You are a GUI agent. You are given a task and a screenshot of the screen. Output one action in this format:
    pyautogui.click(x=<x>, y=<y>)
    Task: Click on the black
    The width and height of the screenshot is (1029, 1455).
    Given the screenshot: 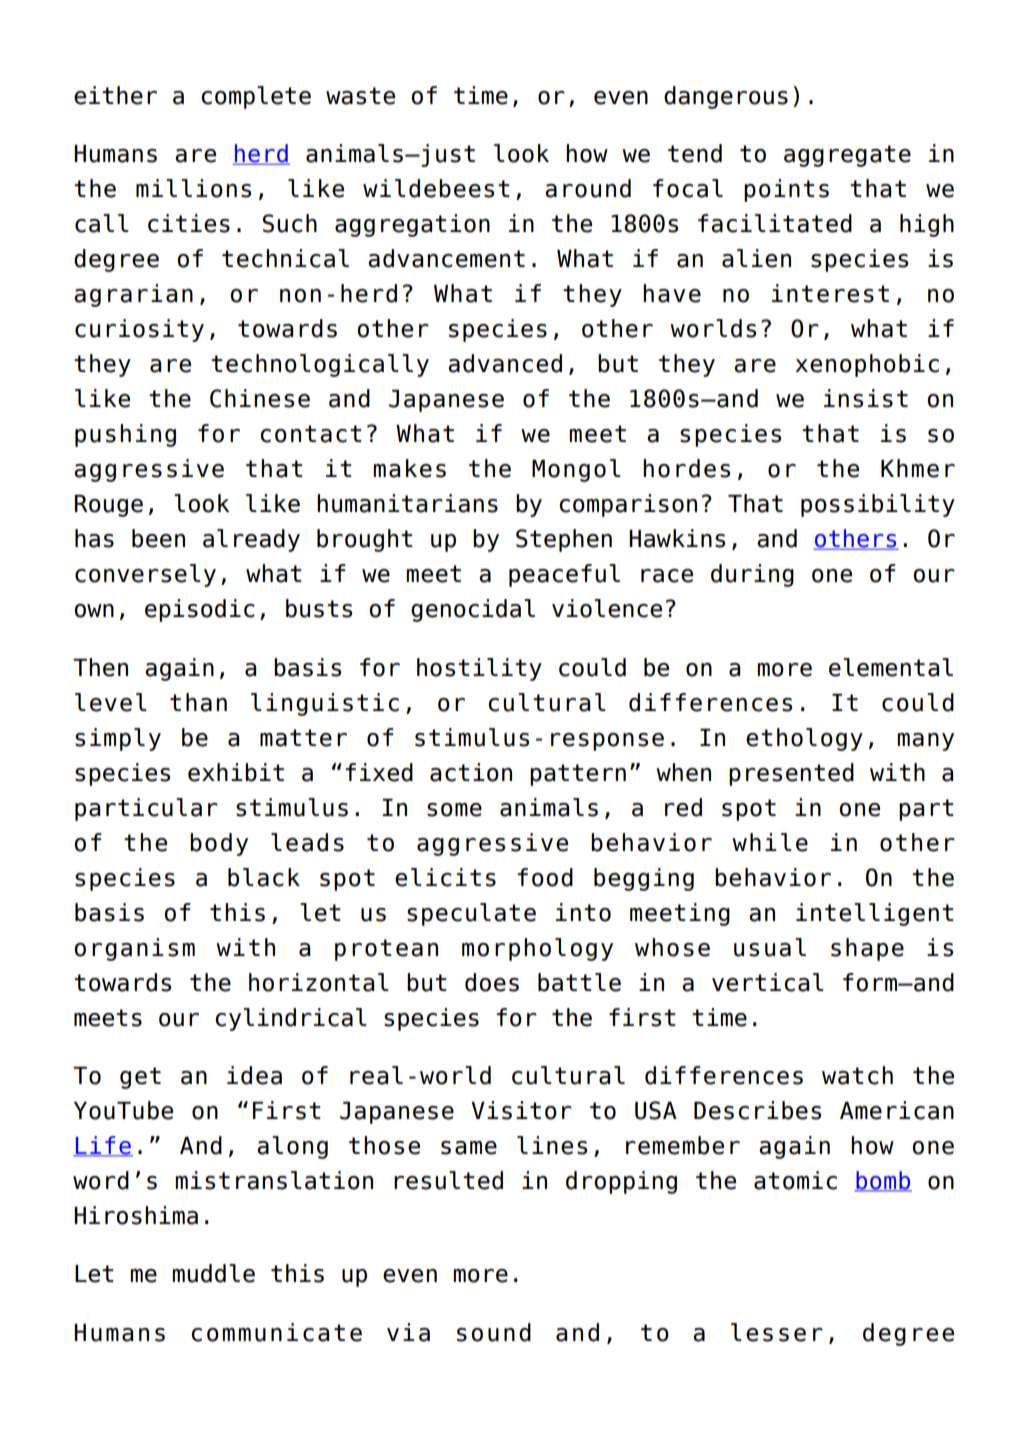 What is the action you would take?
    pyautogui.click(x=264, y=877)
